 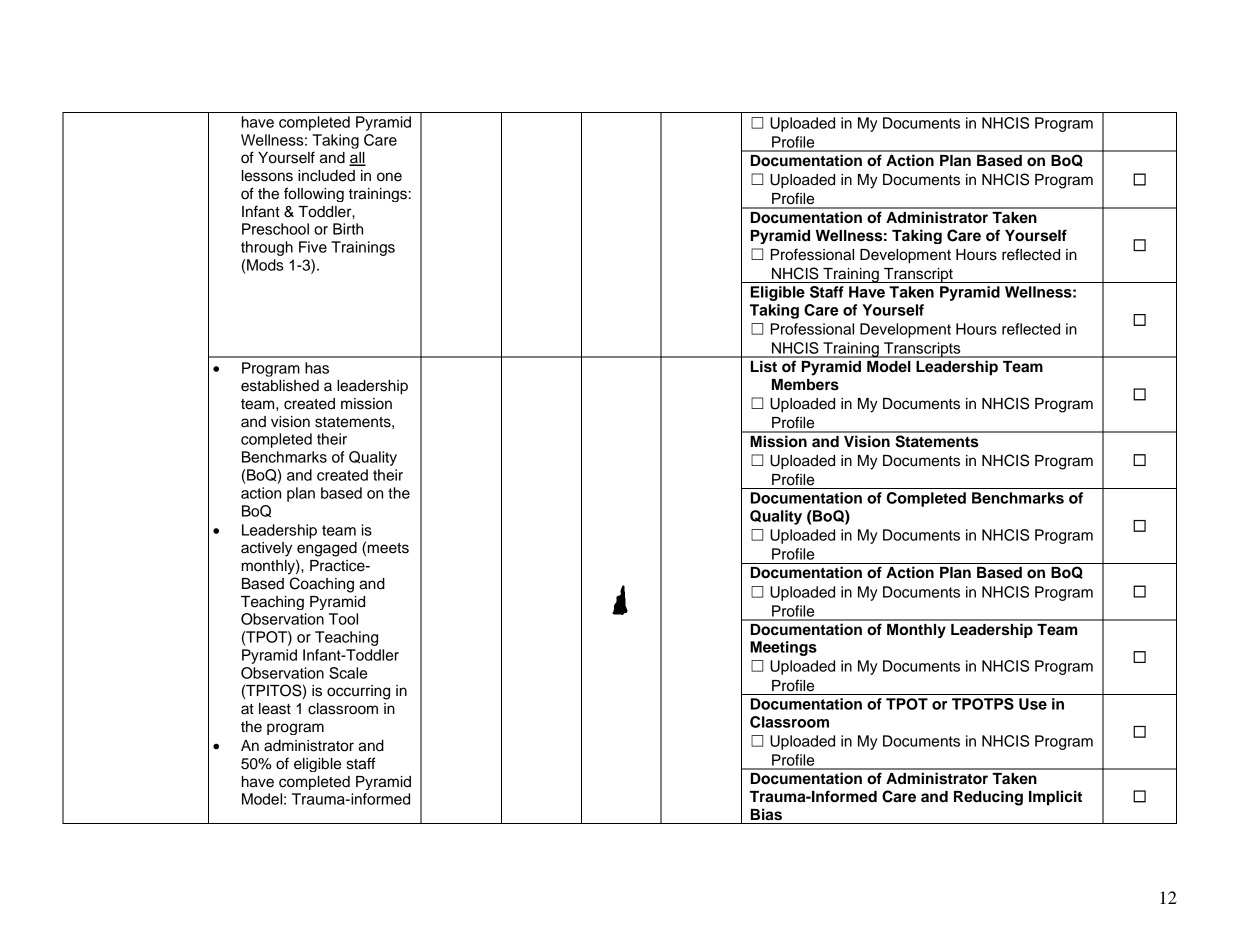 What do you see at coordinates (388, 548) in the document?
I see `meets` at bounding box center [388, 548].
